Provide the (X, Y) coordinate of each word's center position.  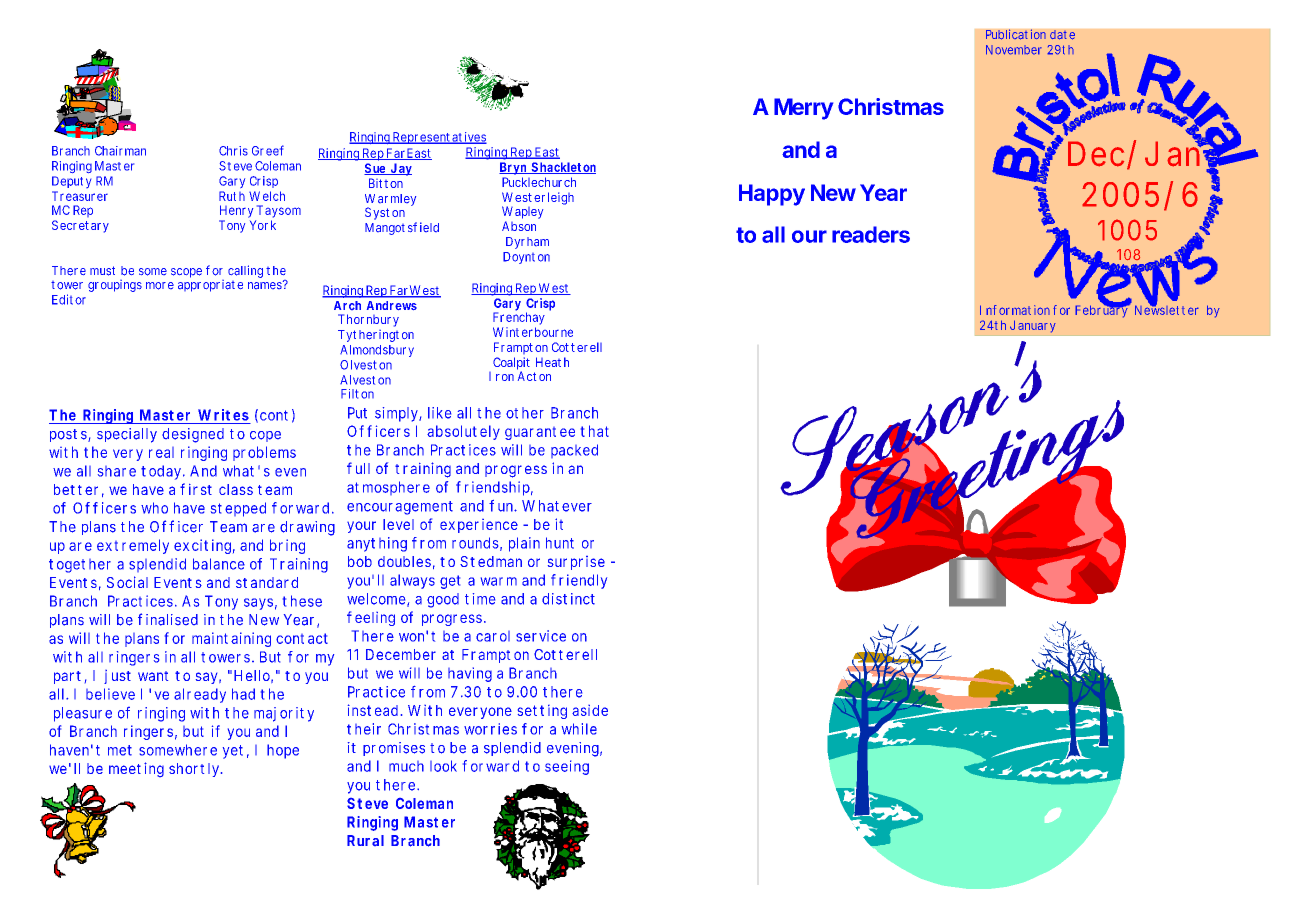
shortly (195, 770)
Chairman (120, 151)
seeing (567, 767)
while (579, 729)
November (1014, 50)
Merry (803, 109)
